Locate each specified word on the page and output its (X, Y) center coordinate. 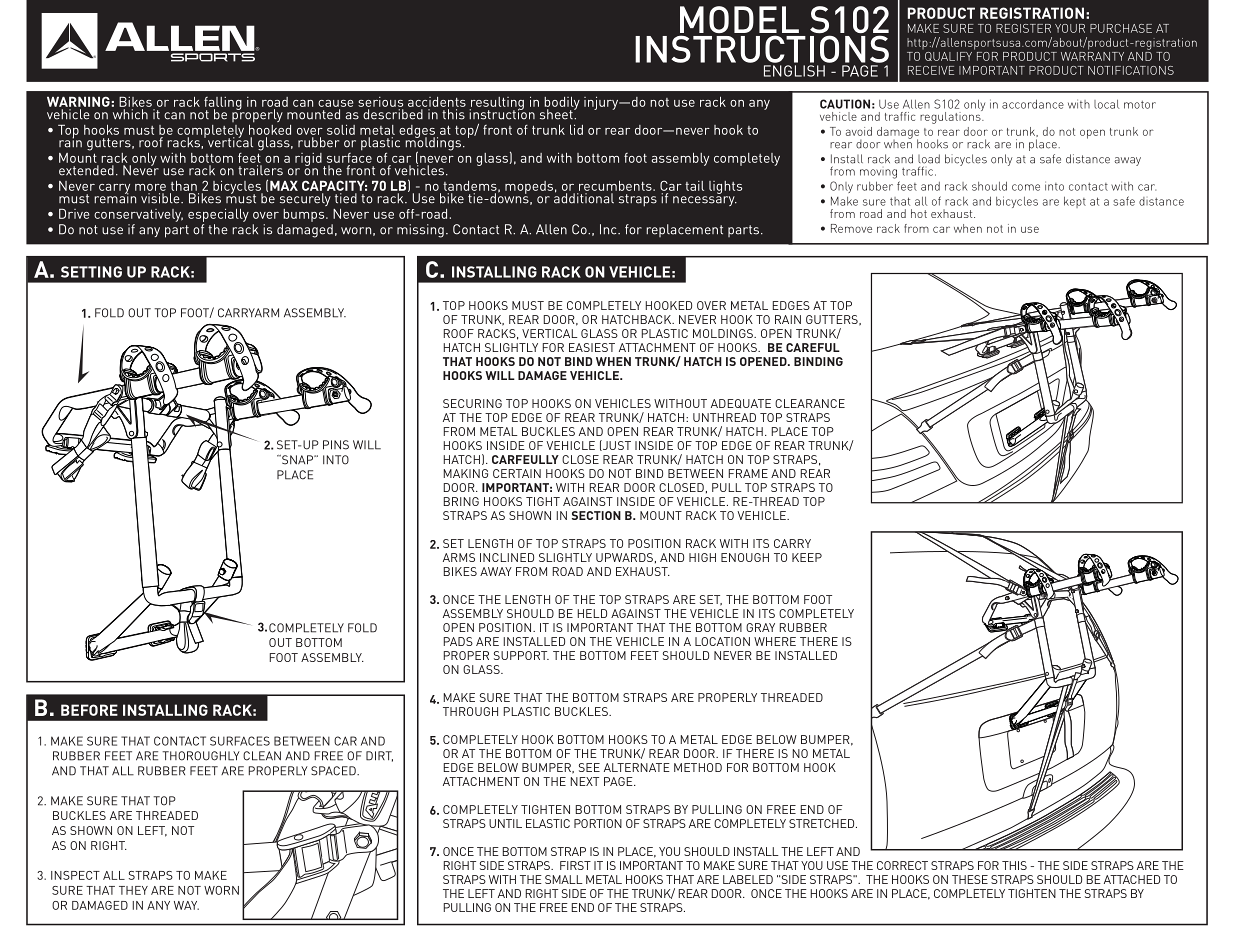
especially (218, 215)
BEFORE (89, 710)
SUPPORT (521, 655)
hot (919, 213)
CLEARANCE (810, 403)
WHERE (775, 641)
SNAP (297, 460)
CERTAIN (517, 473)
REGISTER (1023, 28)
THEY (133, 890)
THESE (970, 879)
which (130, 114)
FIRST (575, 865)
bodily (562, 104)
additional (584, 197)
